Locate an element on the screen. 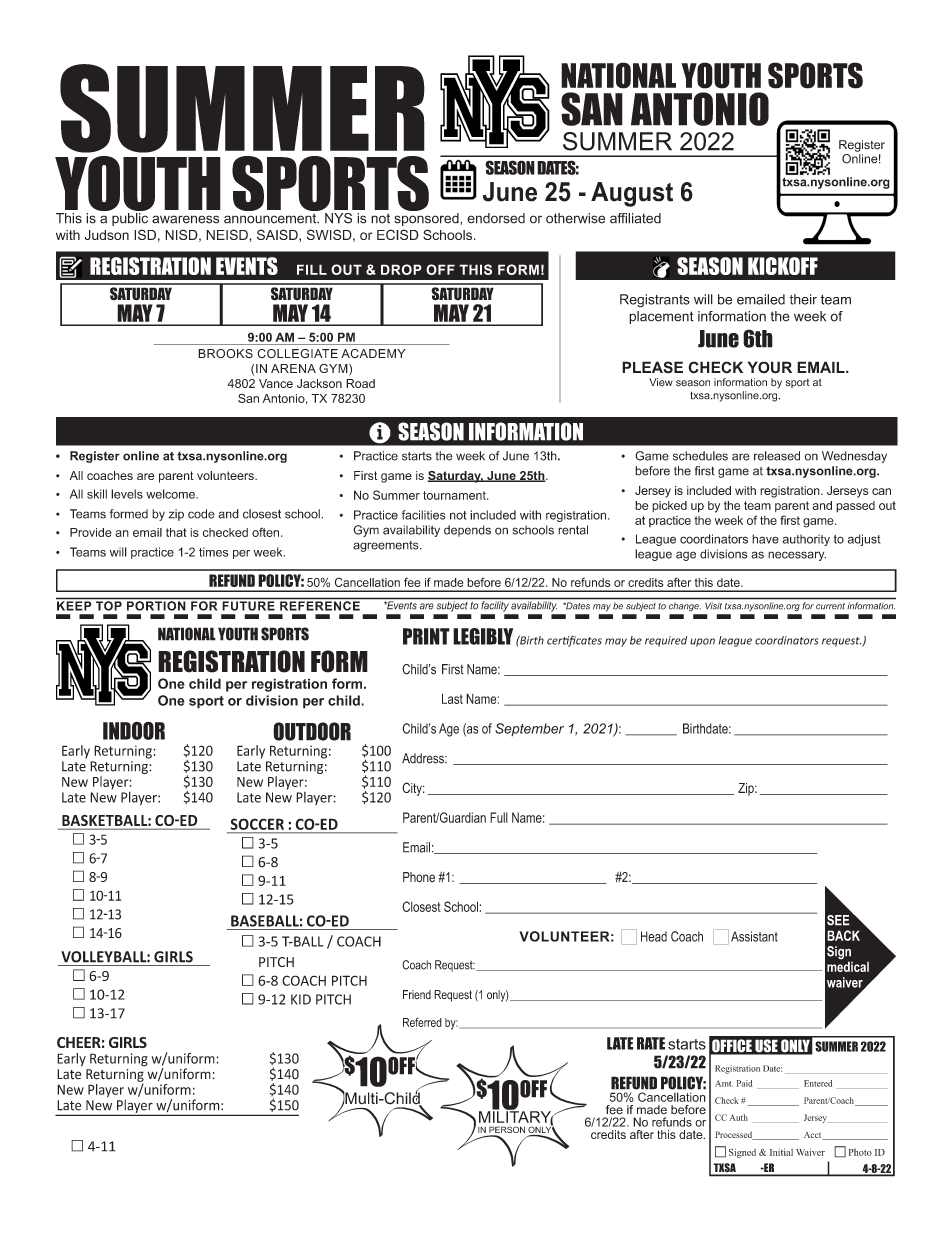 The height and width of the screenshot is (1233, 952). KID is located at coordinates (301, 999).
